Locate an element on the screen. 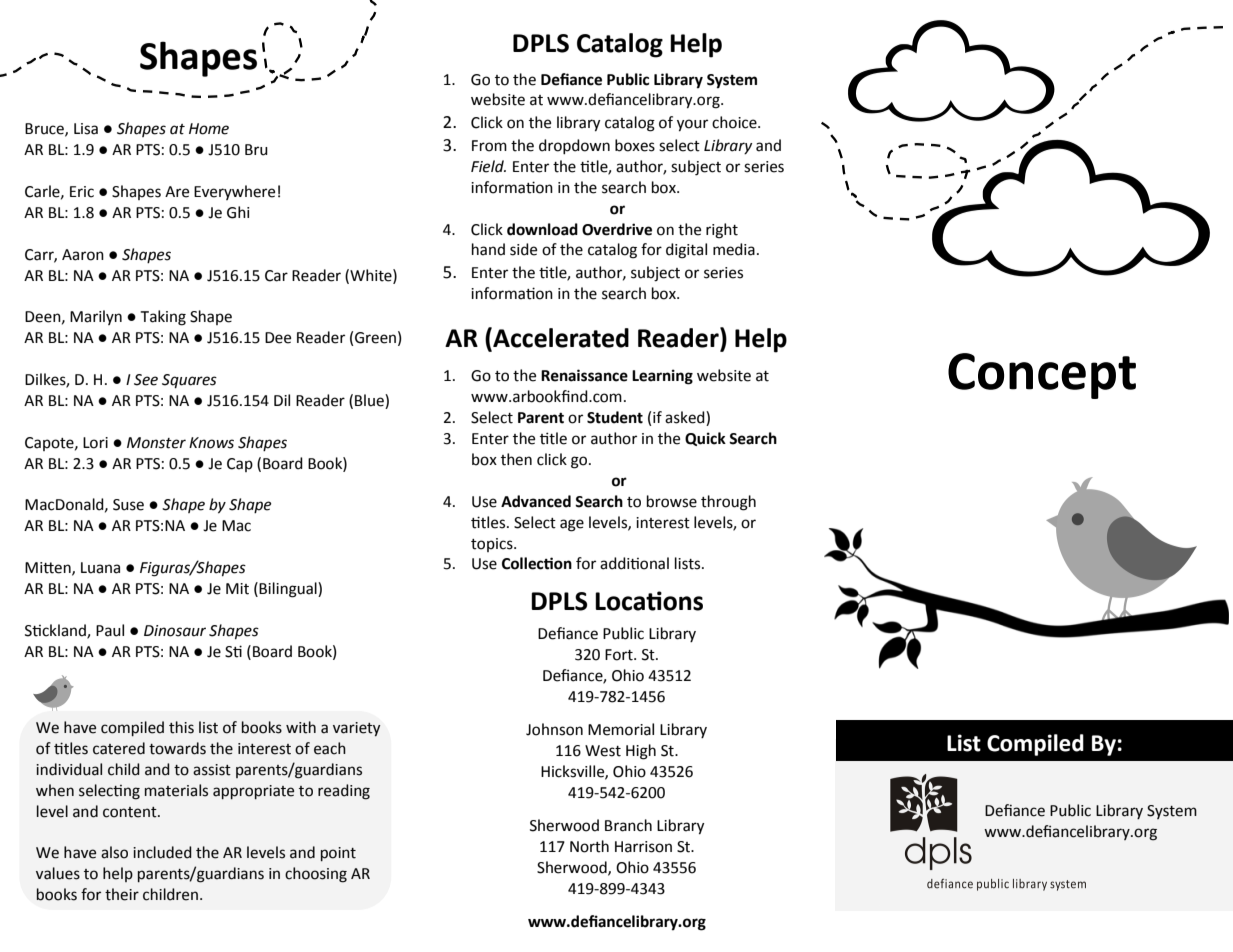 The image size is (1233, 952). Suse is located at coordinates (128, 505).
